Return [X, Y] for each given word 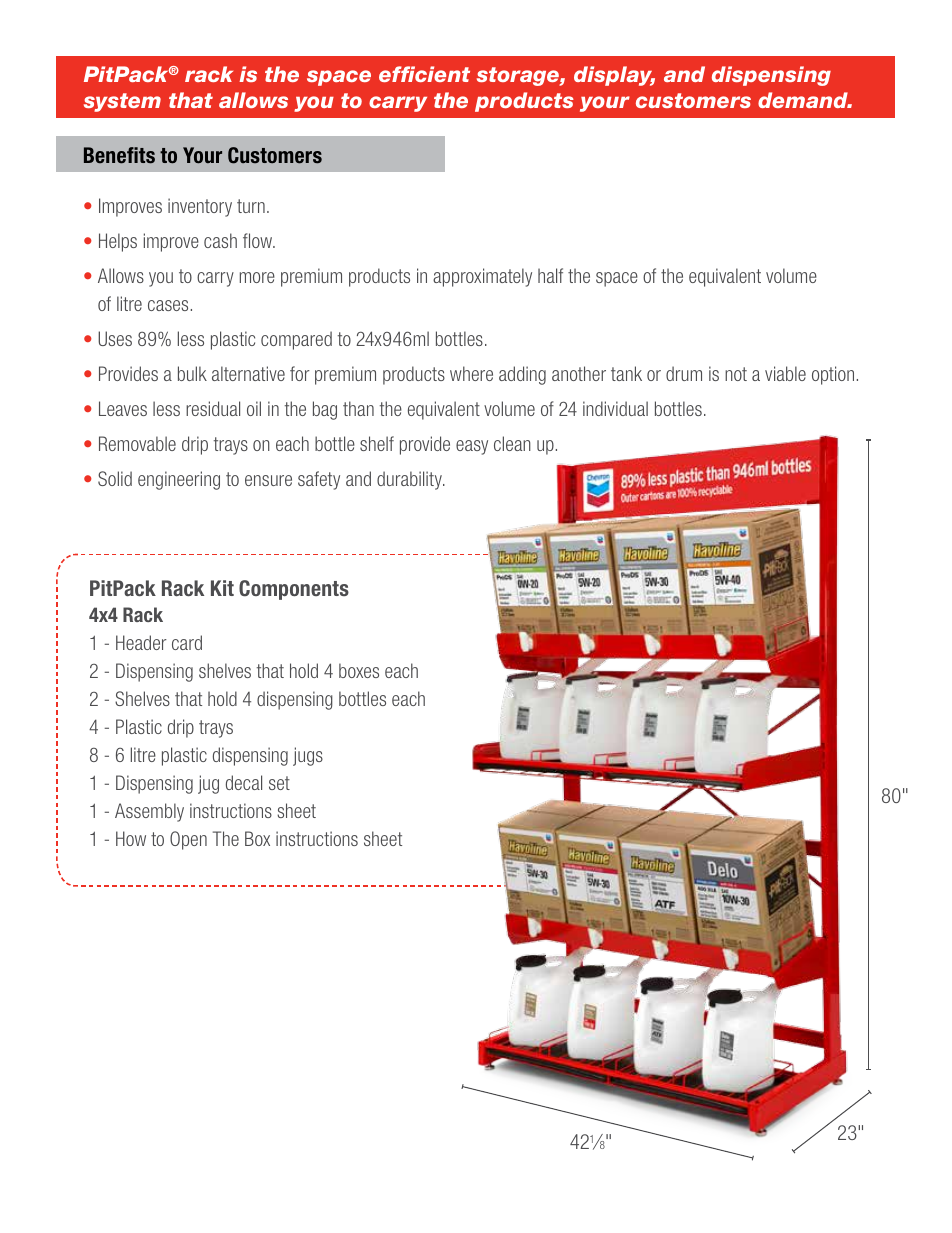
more [257, 277]
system [122, 102]
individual [615, 408]
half [550, 275]
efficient [424, 74]
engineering [179, 480]
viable [785, 373]
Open [188, 840]
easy [472, 447]
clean [512, 443]
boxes [359, 670]
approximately [482, 277]
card [187, 642]
